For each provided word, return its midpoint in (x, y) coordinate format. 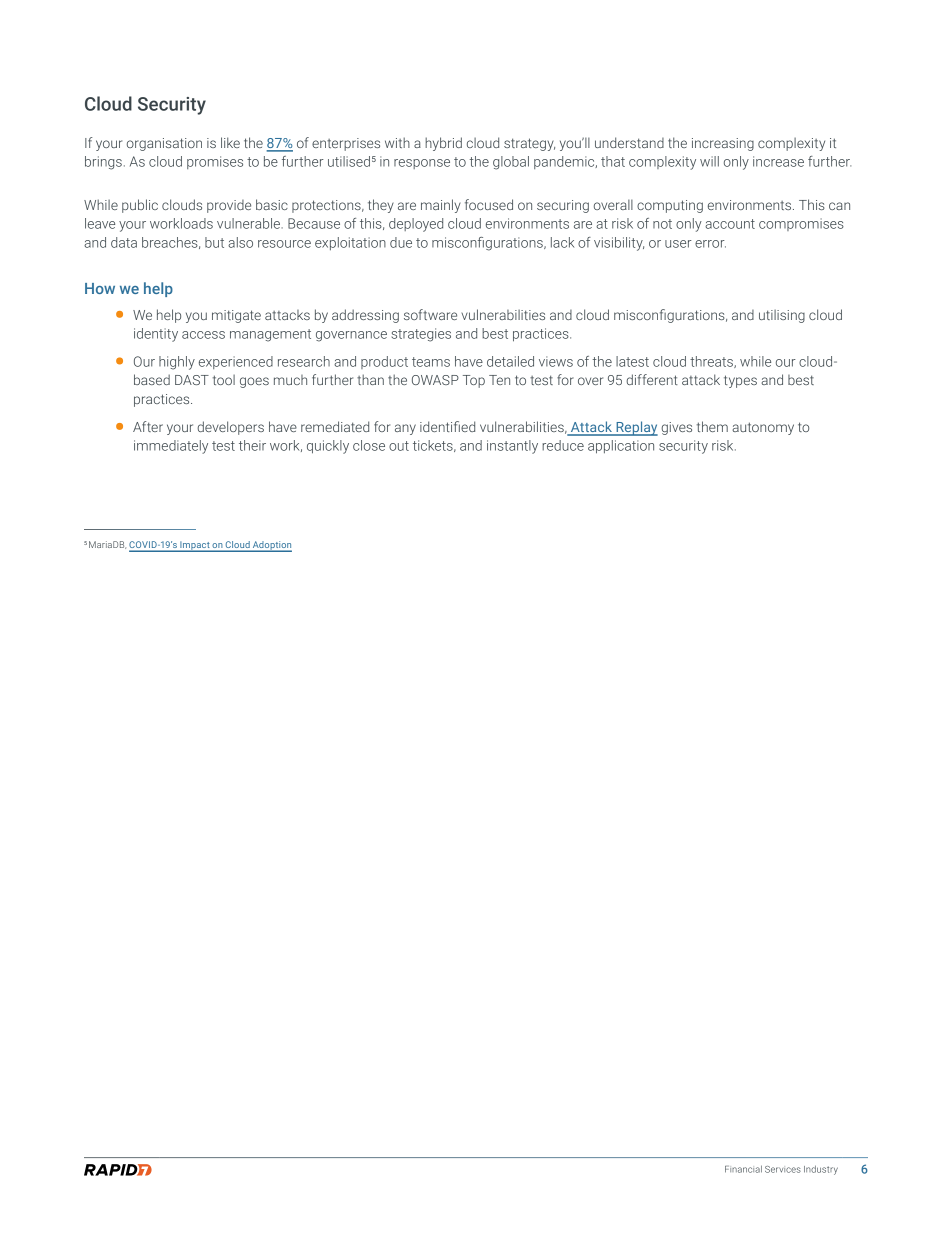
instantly (512, 447)
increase (778, 161)
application (621, 447)
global (511, 163)
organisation (164, 144)
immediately (171, 447)
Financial (743, 1169)
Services (783, 1169)
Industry (821, 1170)
